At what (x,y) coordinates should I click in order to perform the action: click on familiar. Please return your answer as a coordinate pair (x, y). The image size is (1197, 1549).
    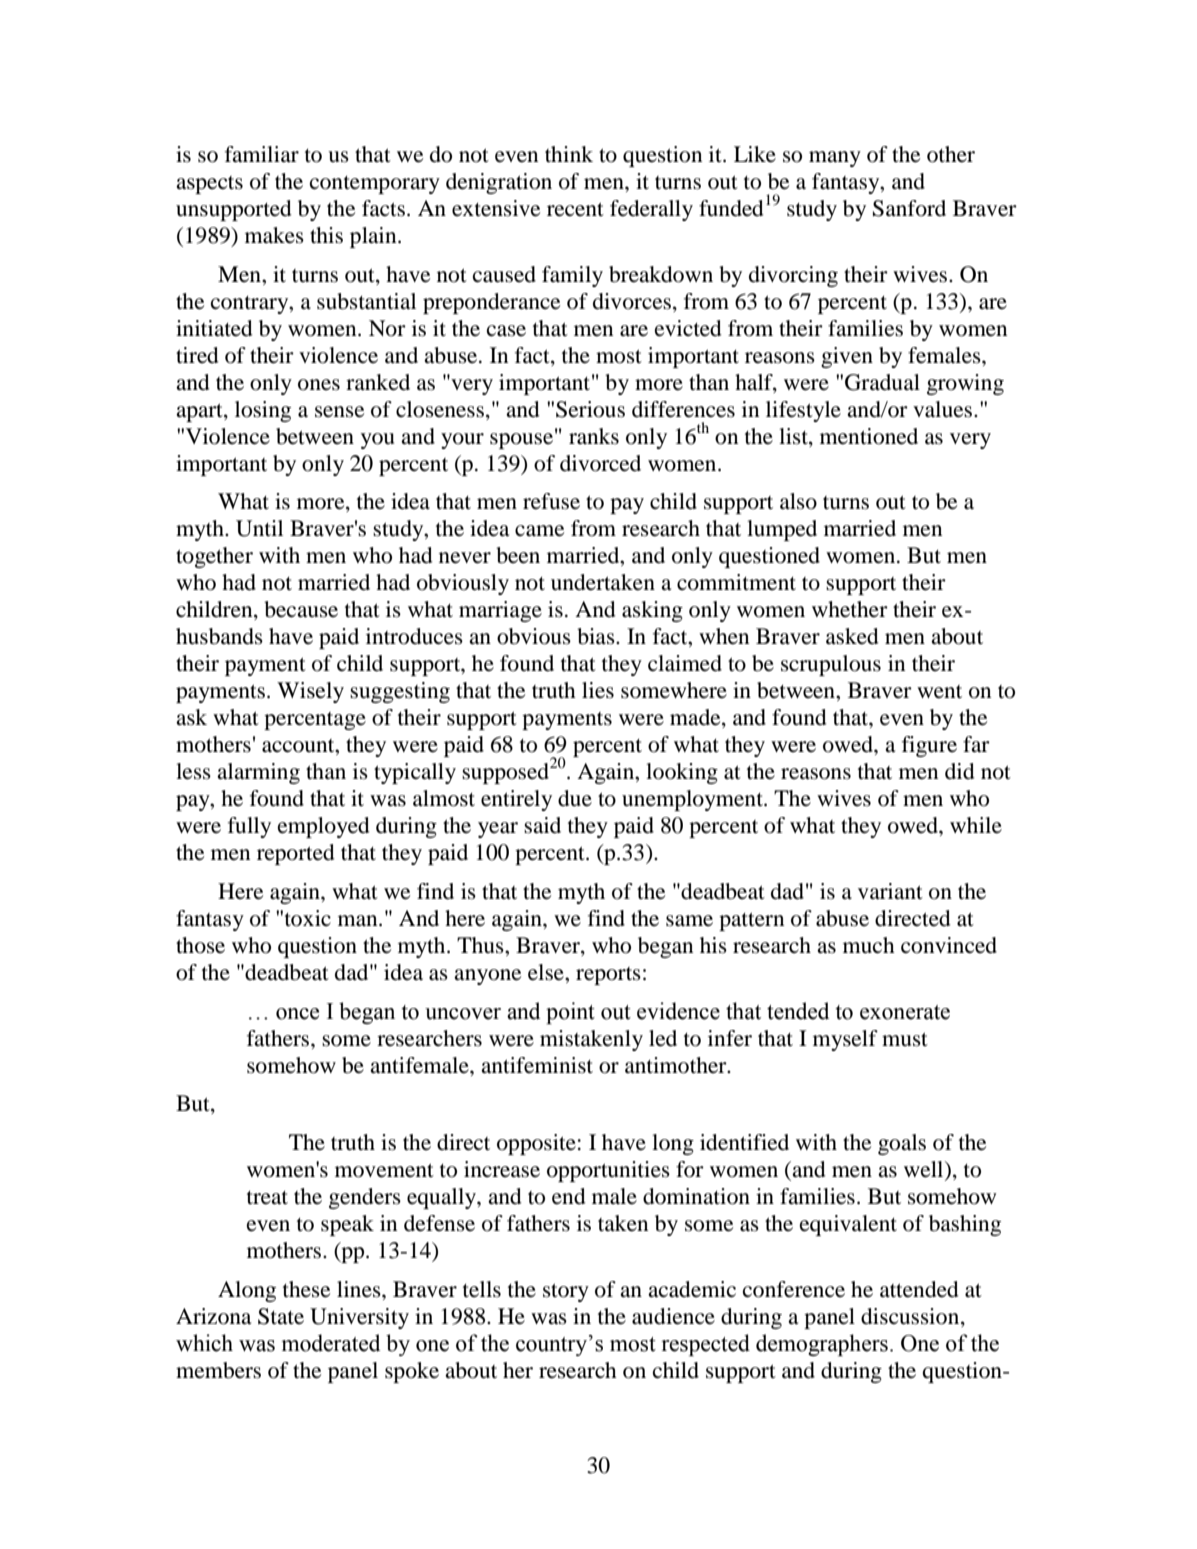
    Looking at the image, I should click on (262, 154).
